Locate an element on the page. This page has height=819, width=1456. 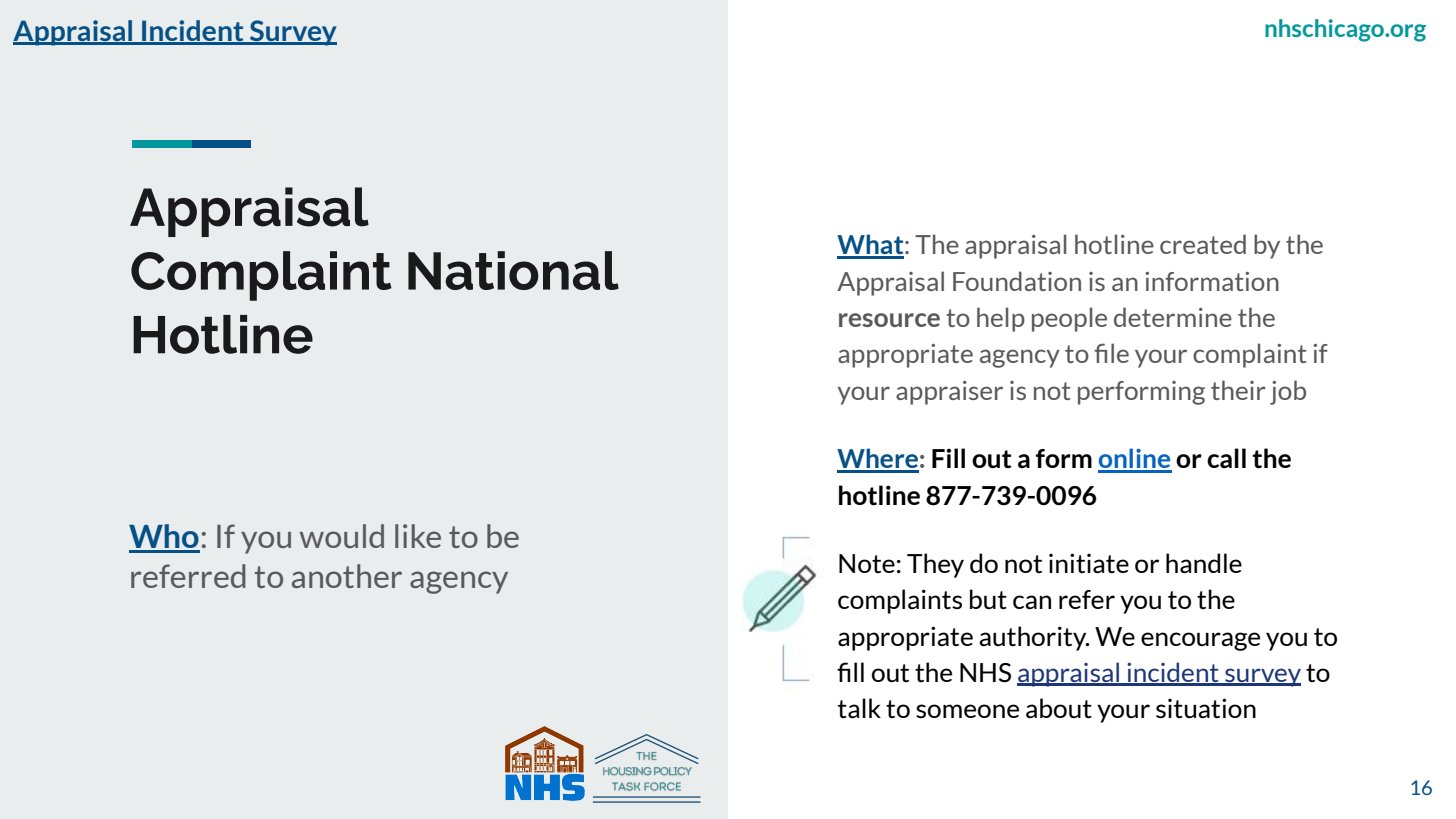
Note is located at coordinates (867, 563).
